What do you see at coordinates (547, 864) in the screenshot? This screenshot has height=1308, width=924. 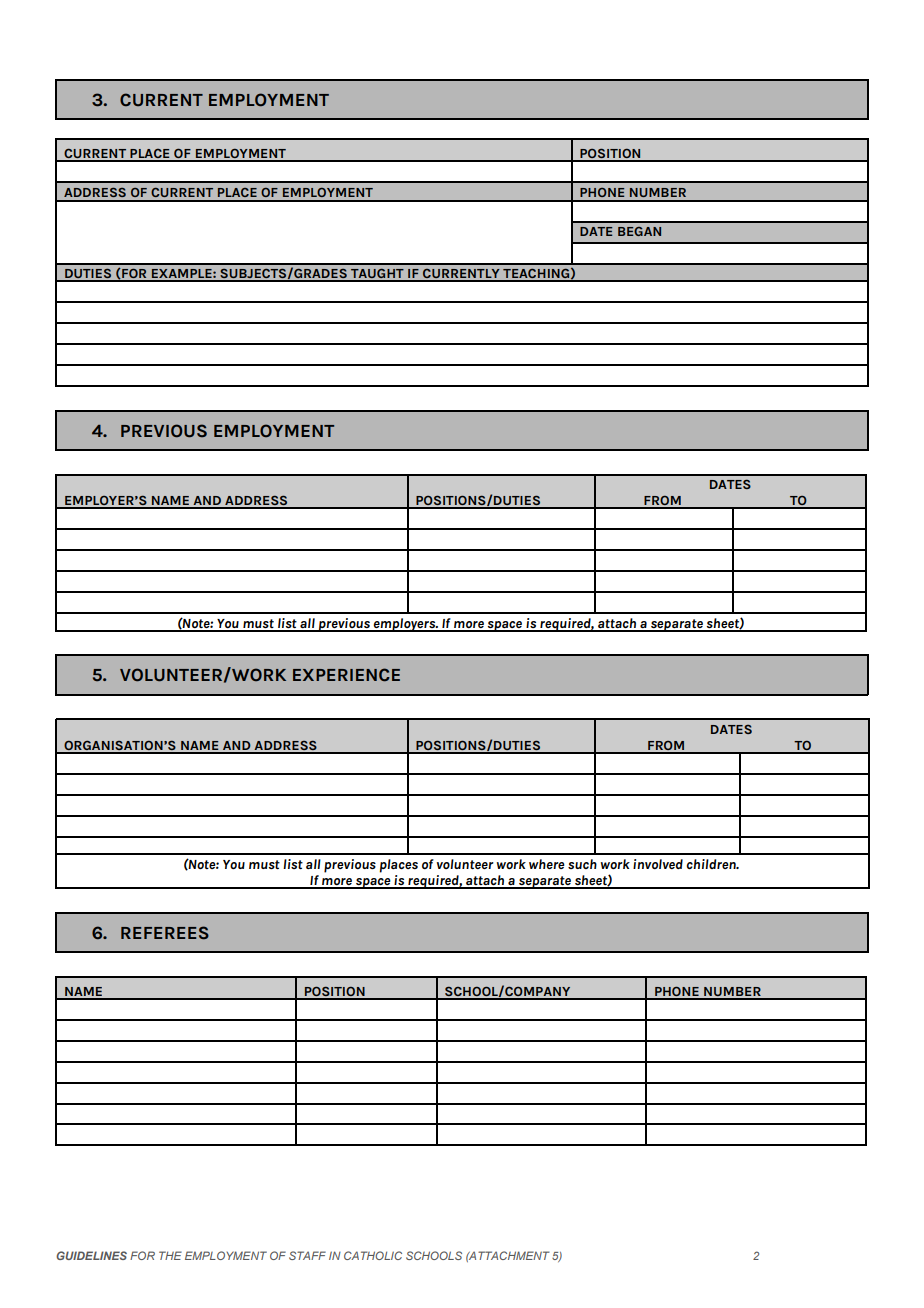 I see `where` at bounding box center [547, 864].
